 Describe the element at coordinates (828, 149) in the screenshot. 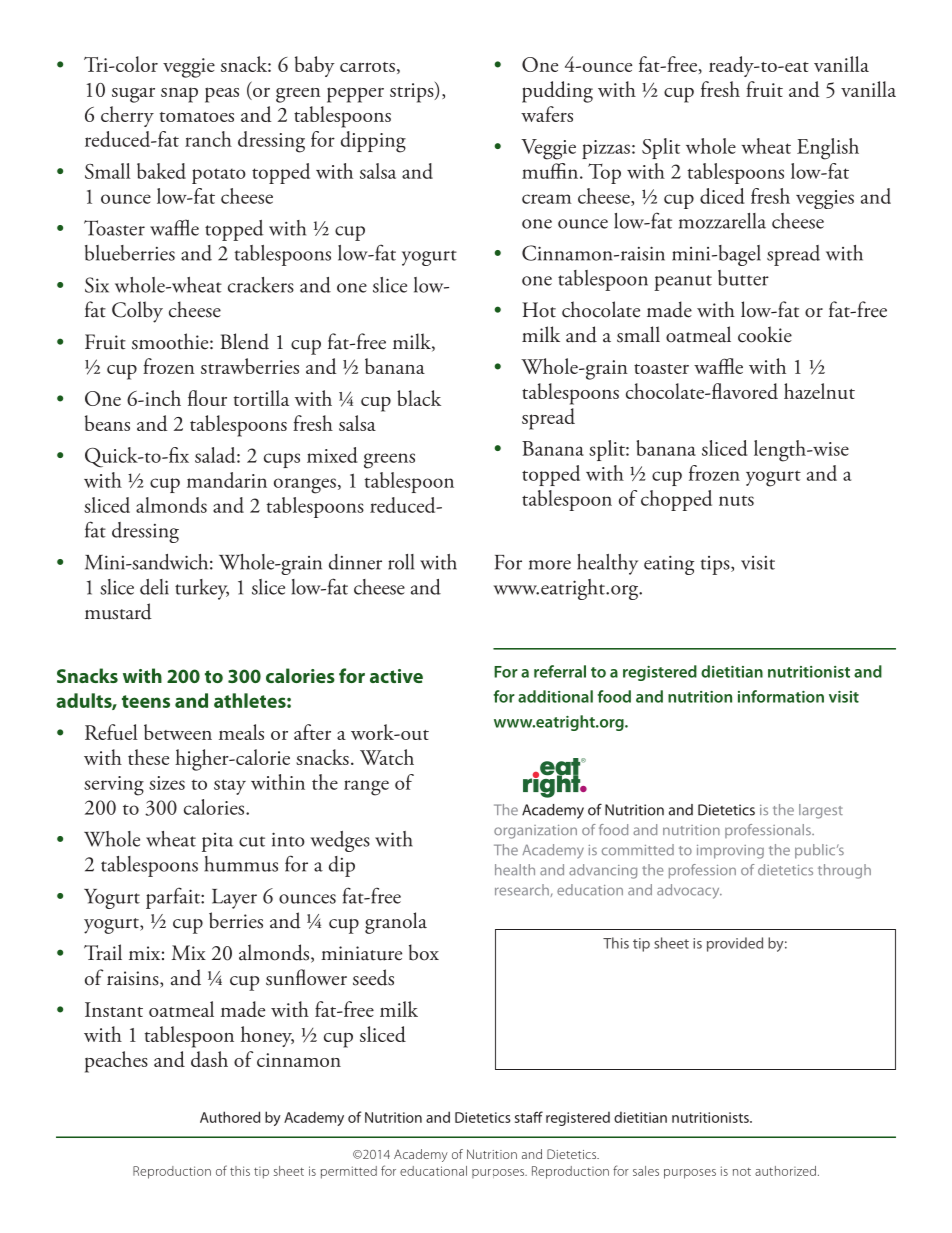

I see `English` at that location.
